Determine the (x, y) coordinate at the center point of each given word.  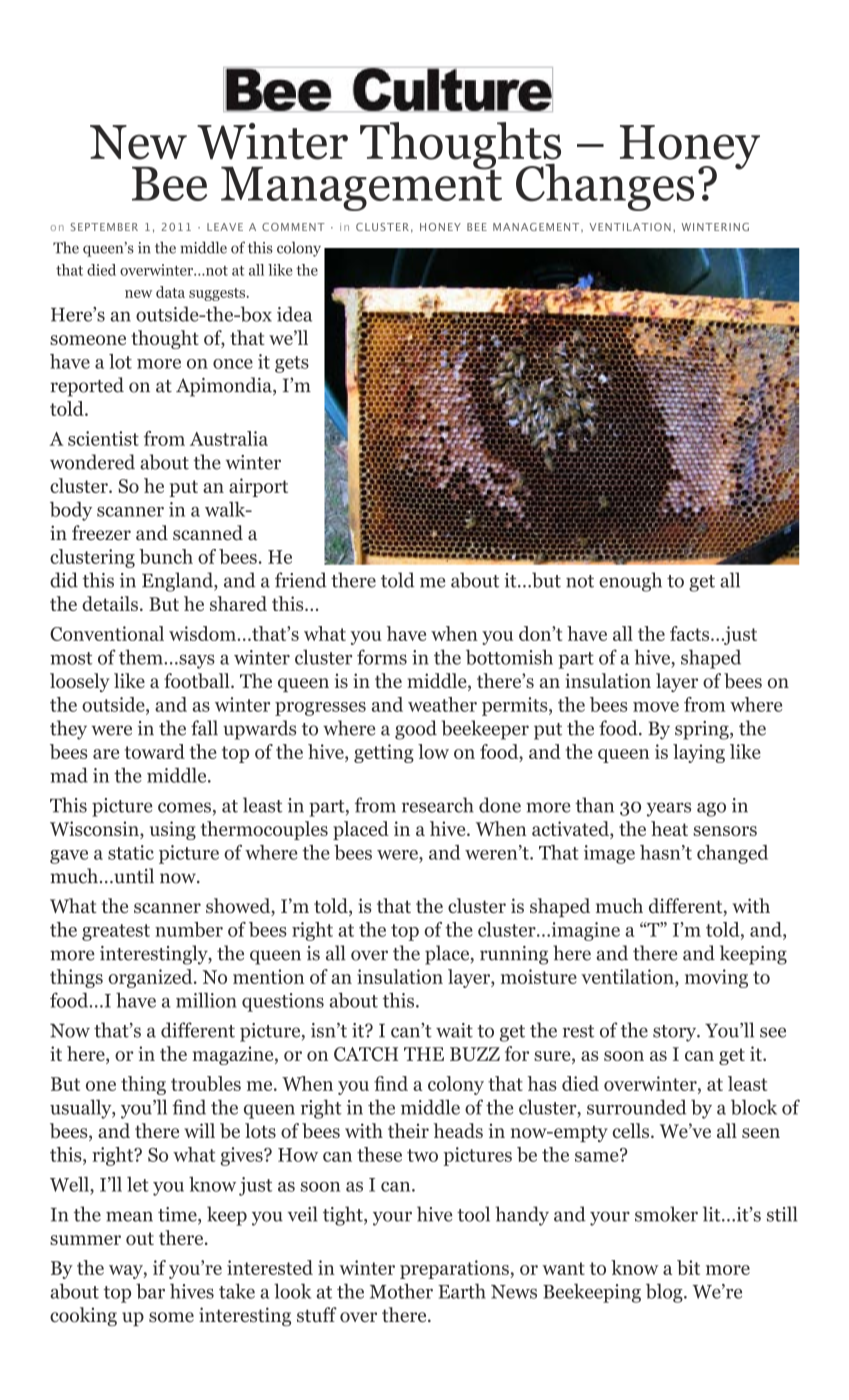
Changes (605, 187)
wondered (92, 462)
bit (688, 1267)
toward (155, 751)
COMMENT (293, 227)
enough (630, 582)
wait (454, 1030)
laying (699, 753)
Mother (401, 1291)
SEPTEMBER (104, 227)
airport (258, 487)
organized (151, 978)
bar (150, 1291)
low (433, 751)
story (676, 1033)
